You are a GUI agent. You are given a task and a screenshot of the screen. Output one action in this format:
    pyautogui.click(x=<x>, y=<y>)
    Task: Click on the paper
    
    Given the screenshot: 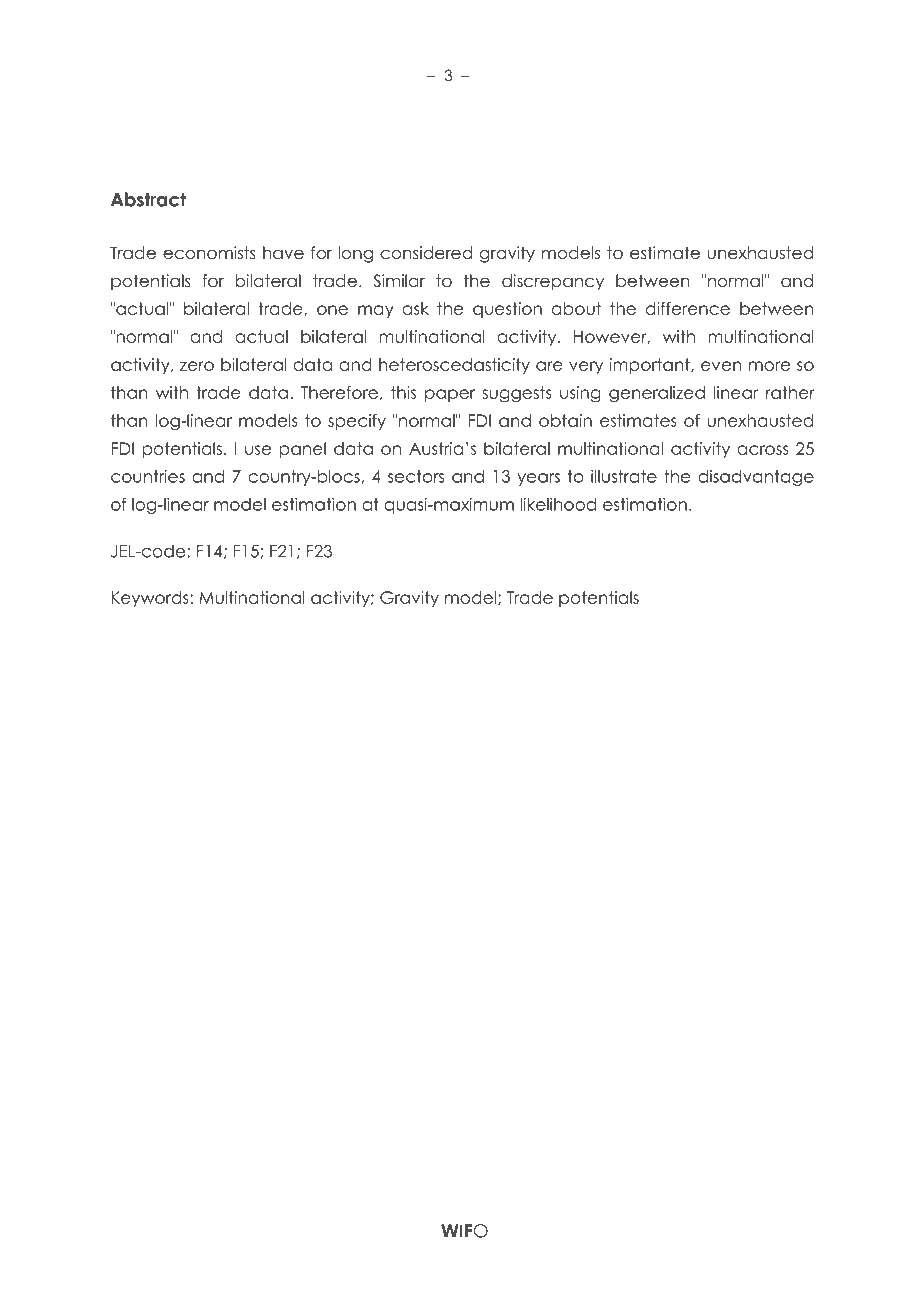 What is the action you would take?
    pyautogui.click(x=450, y=395)
